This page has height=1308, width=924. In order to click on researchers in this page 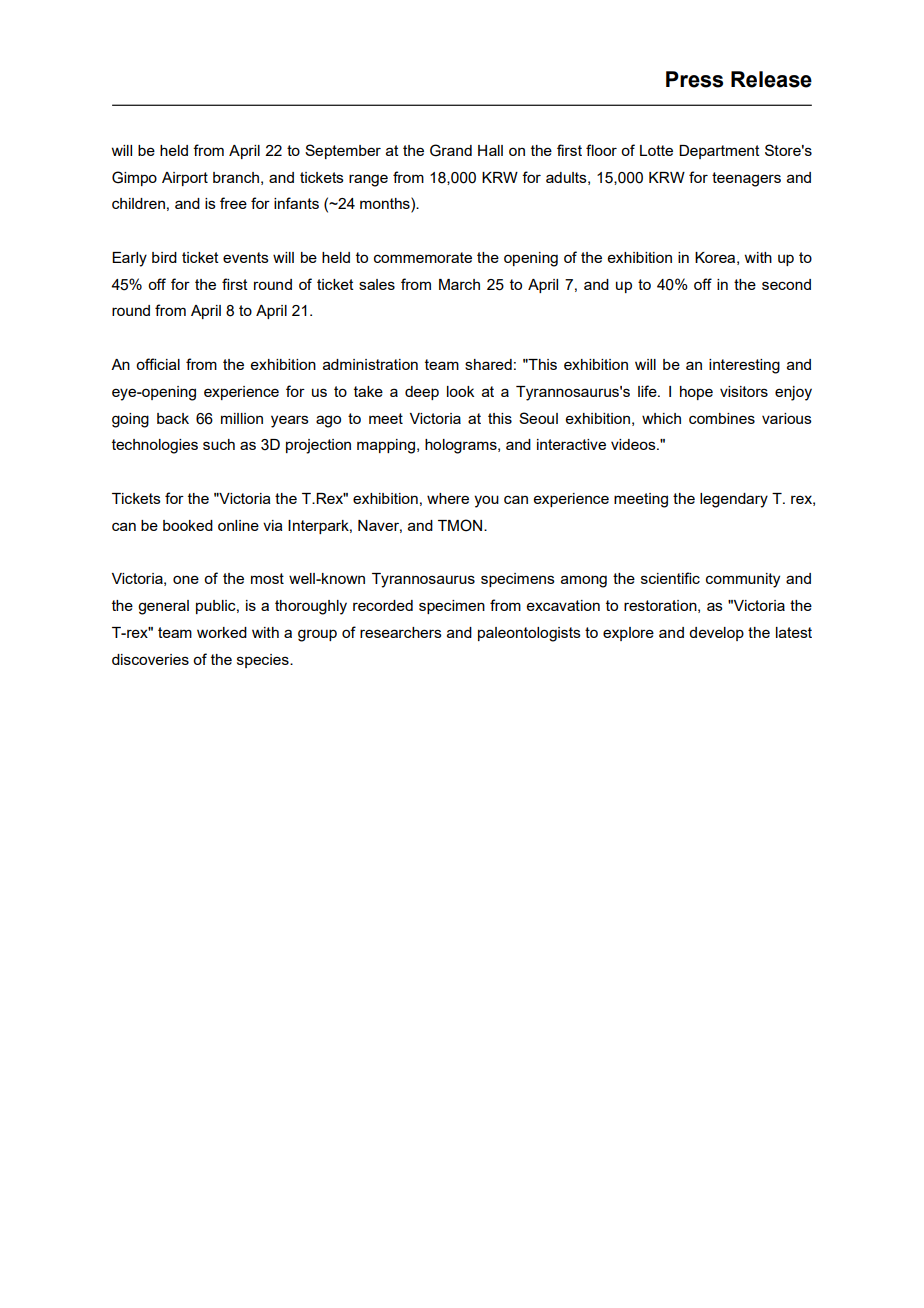, I will do `click(401, 632)`.
